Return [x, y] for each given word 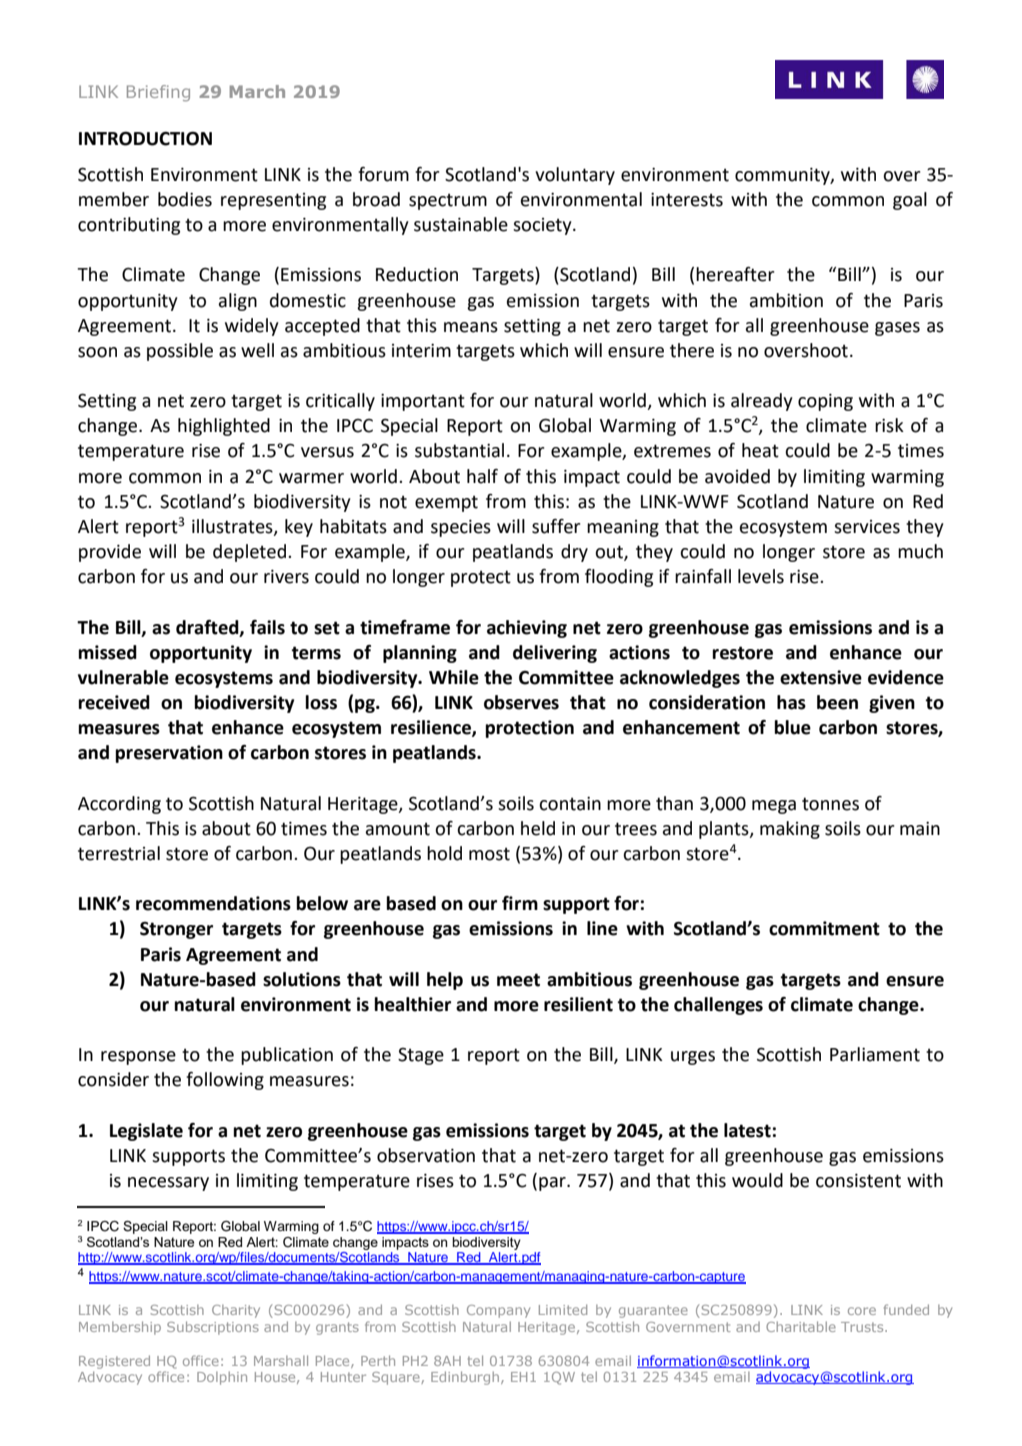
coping [825, 402]
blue [792, 727]
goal [910, 201]
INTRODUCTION [145, 138]
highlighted [224, 427]
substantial [459, 450]
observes [521, 702]
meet [518, 980]
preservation [169, 754]
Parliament [875, 1054]
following [225, 1081]
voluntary [575, 176]
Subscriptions [213, 1328]
